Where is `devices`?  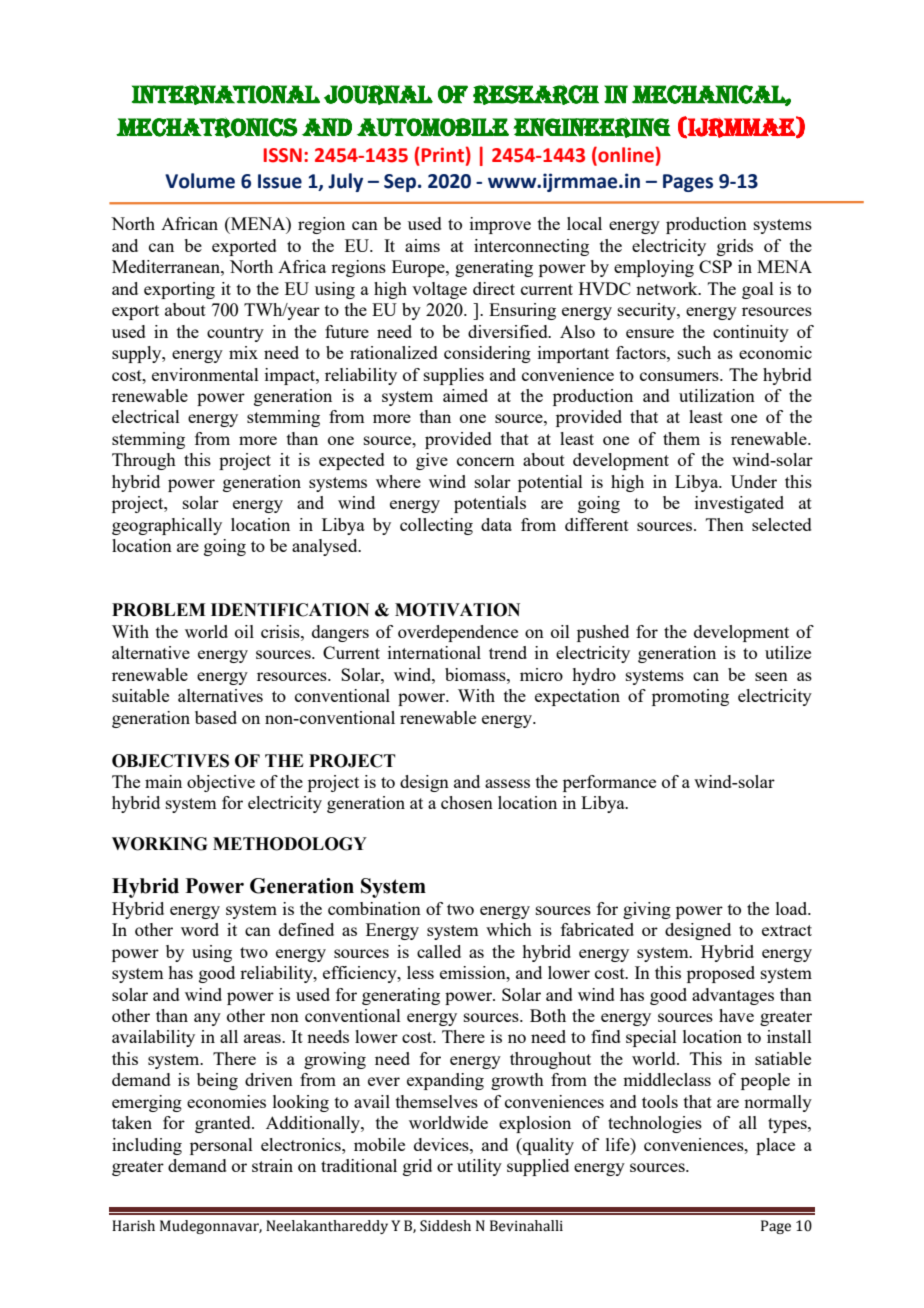
devices is located at coordinates (442, 1144).
